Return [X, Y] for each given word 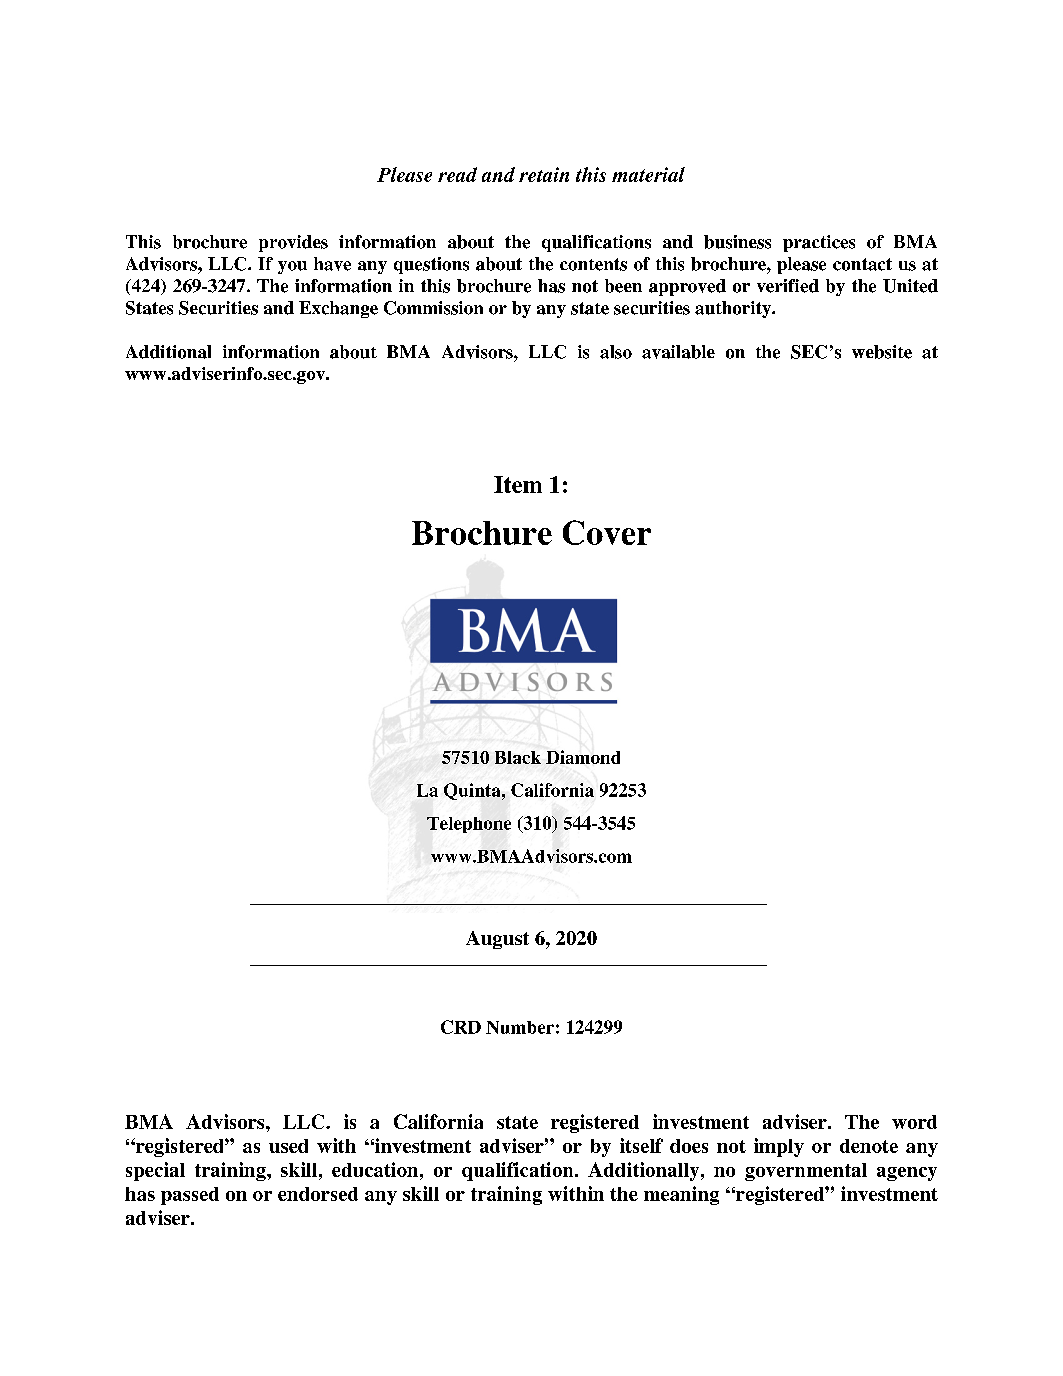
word [914, 1122]
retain [544, 174]
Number [520, 1027]
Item [518, 484]
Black [518, 757]
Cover [607, 532]
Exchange [338, 309]
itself [641, 1145]
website [882, 352]
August [497, 940]
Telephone [469, 825]
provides [293, 243]
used [288, 1146]
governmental [806, 1172]
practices [819, 243]
